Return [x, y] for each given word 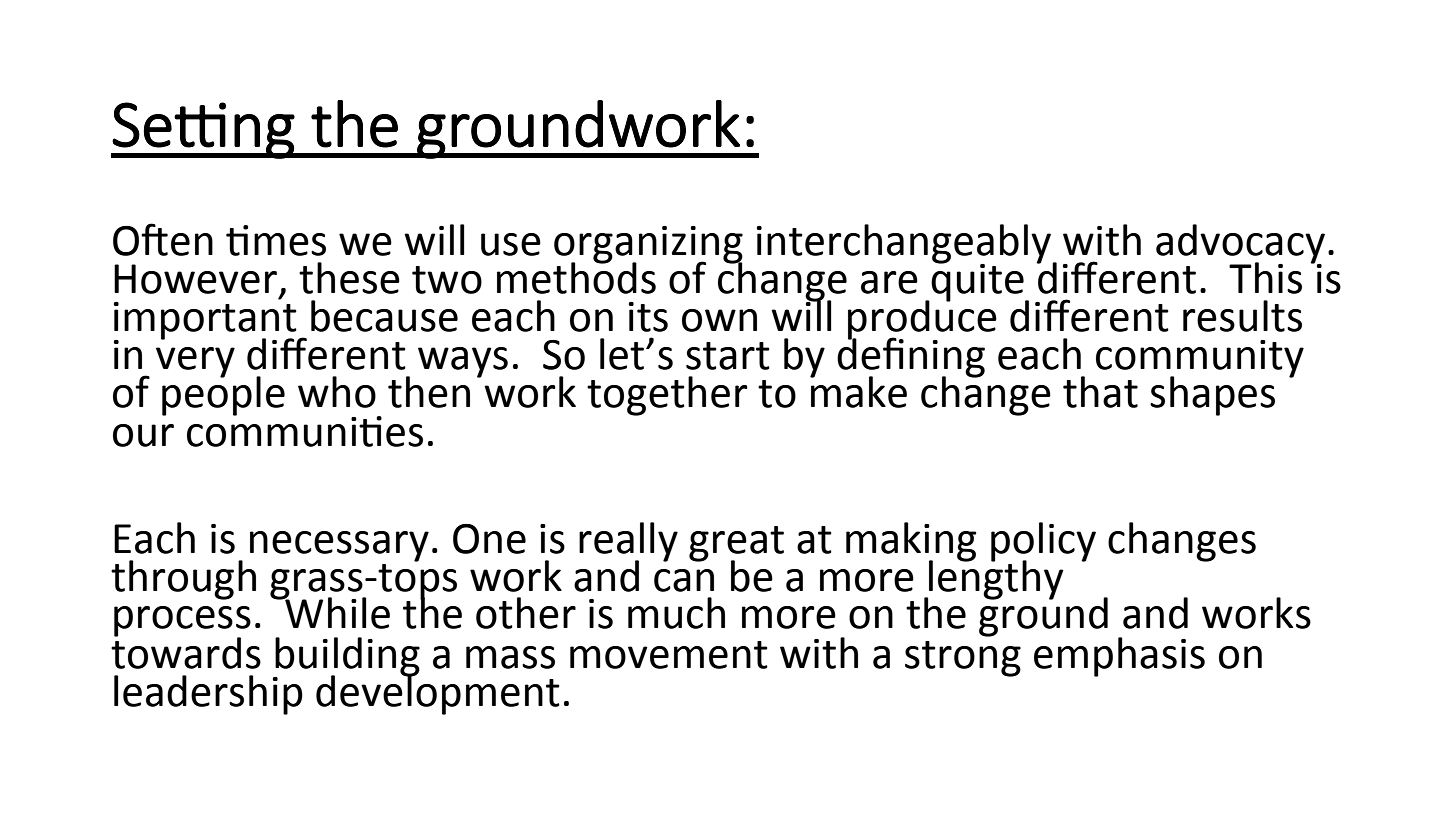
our [143, 435]
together [667, 396]
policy [1043, 542]
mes [290, 244]
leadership [208, 695]
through [183, 580]
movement [669, 655]
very [195, 362]
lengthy [995, 579]
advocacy [1240, 245]
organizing [648, 246]
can [684, 580]
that [1100, 392]
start [728, 356]
